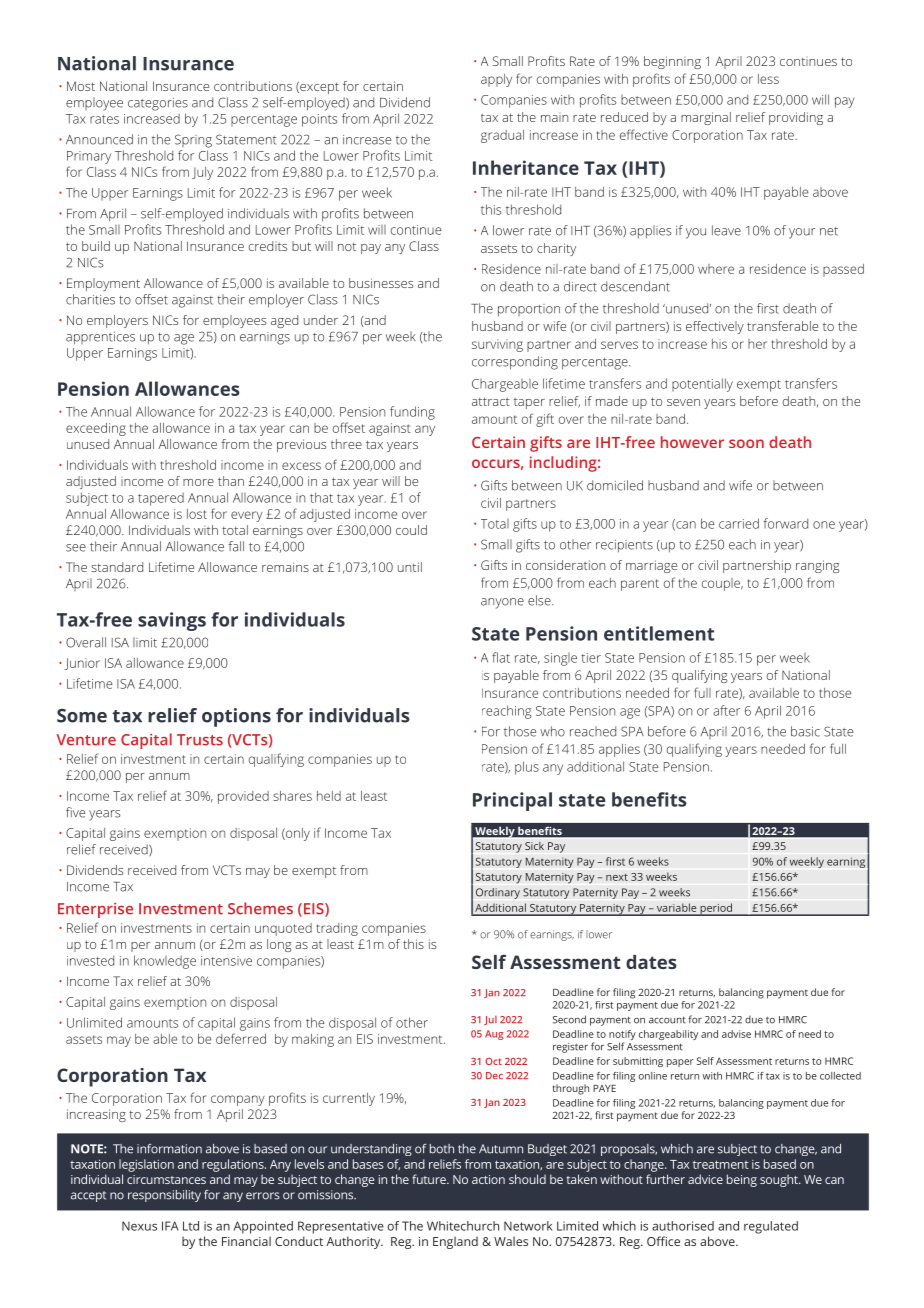  What do you see at coordinates (716, 909) in the screenshot?
I see `period` at bounding box center [716, 909].
